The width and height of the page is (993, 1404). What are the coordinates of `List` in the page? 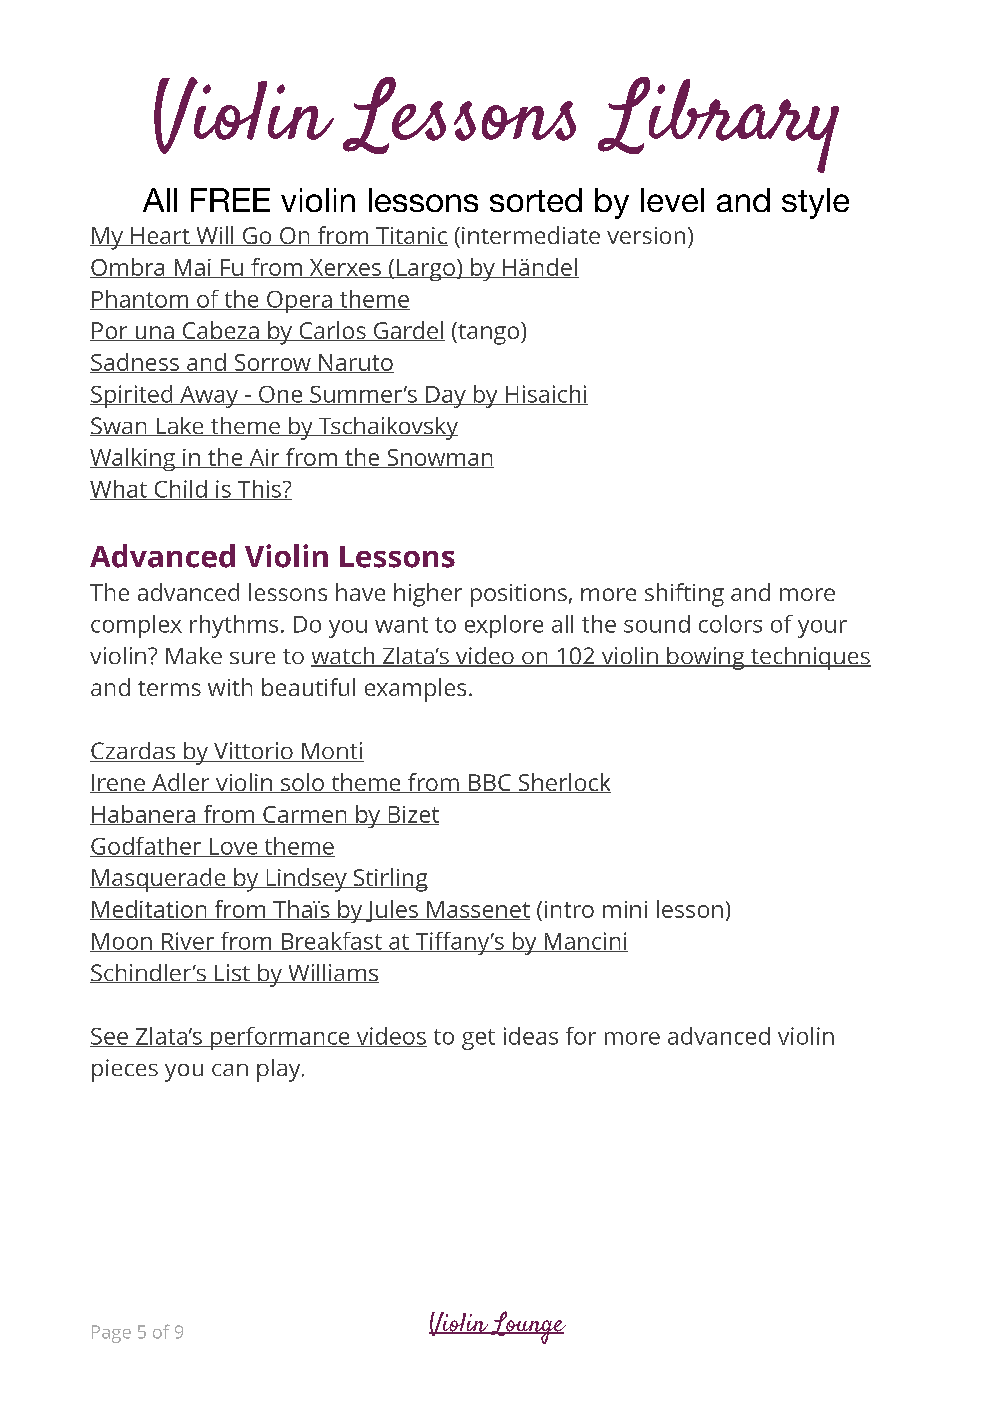 It's located at (232, 973).
